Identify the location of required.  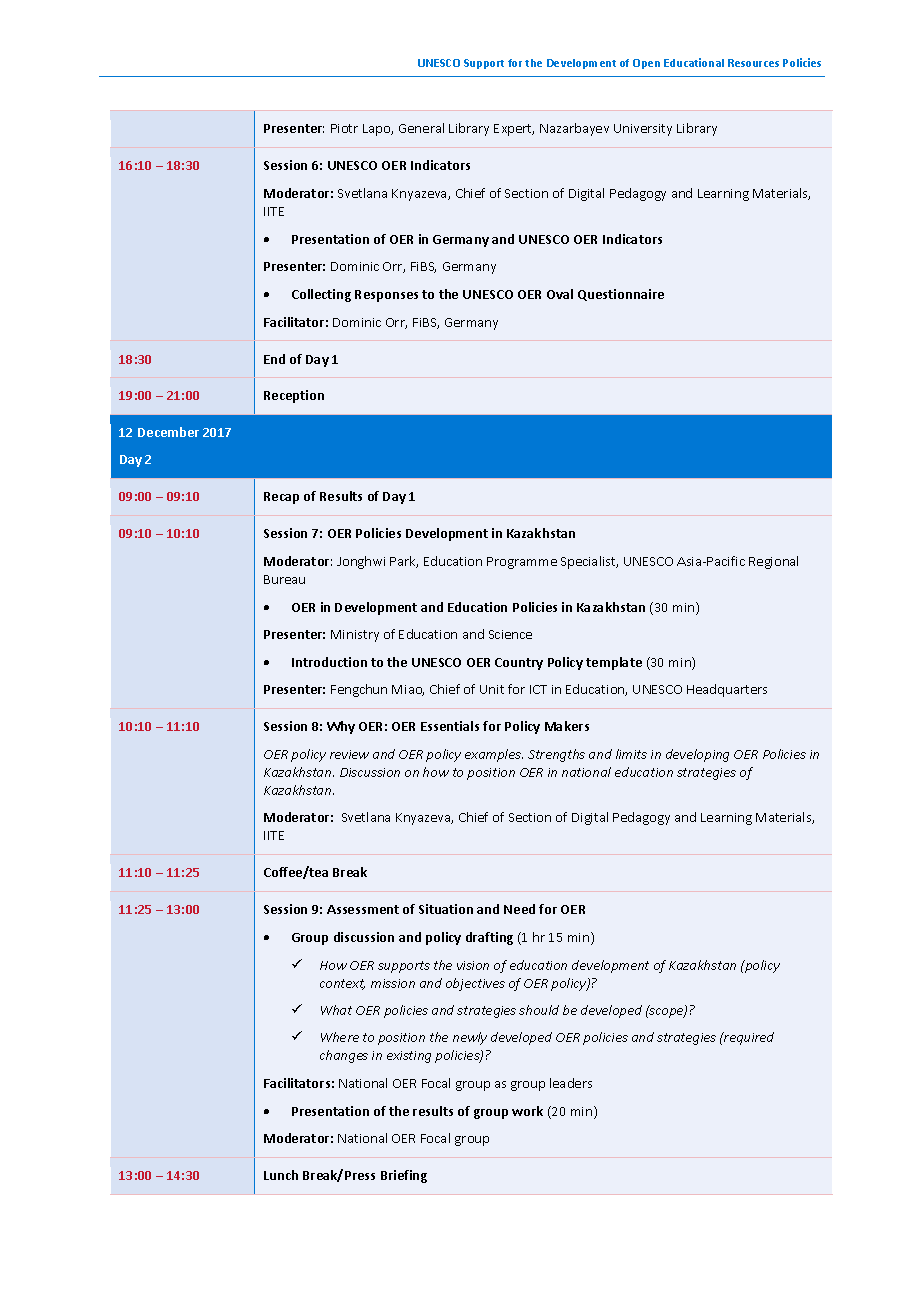
(748, 1038).
